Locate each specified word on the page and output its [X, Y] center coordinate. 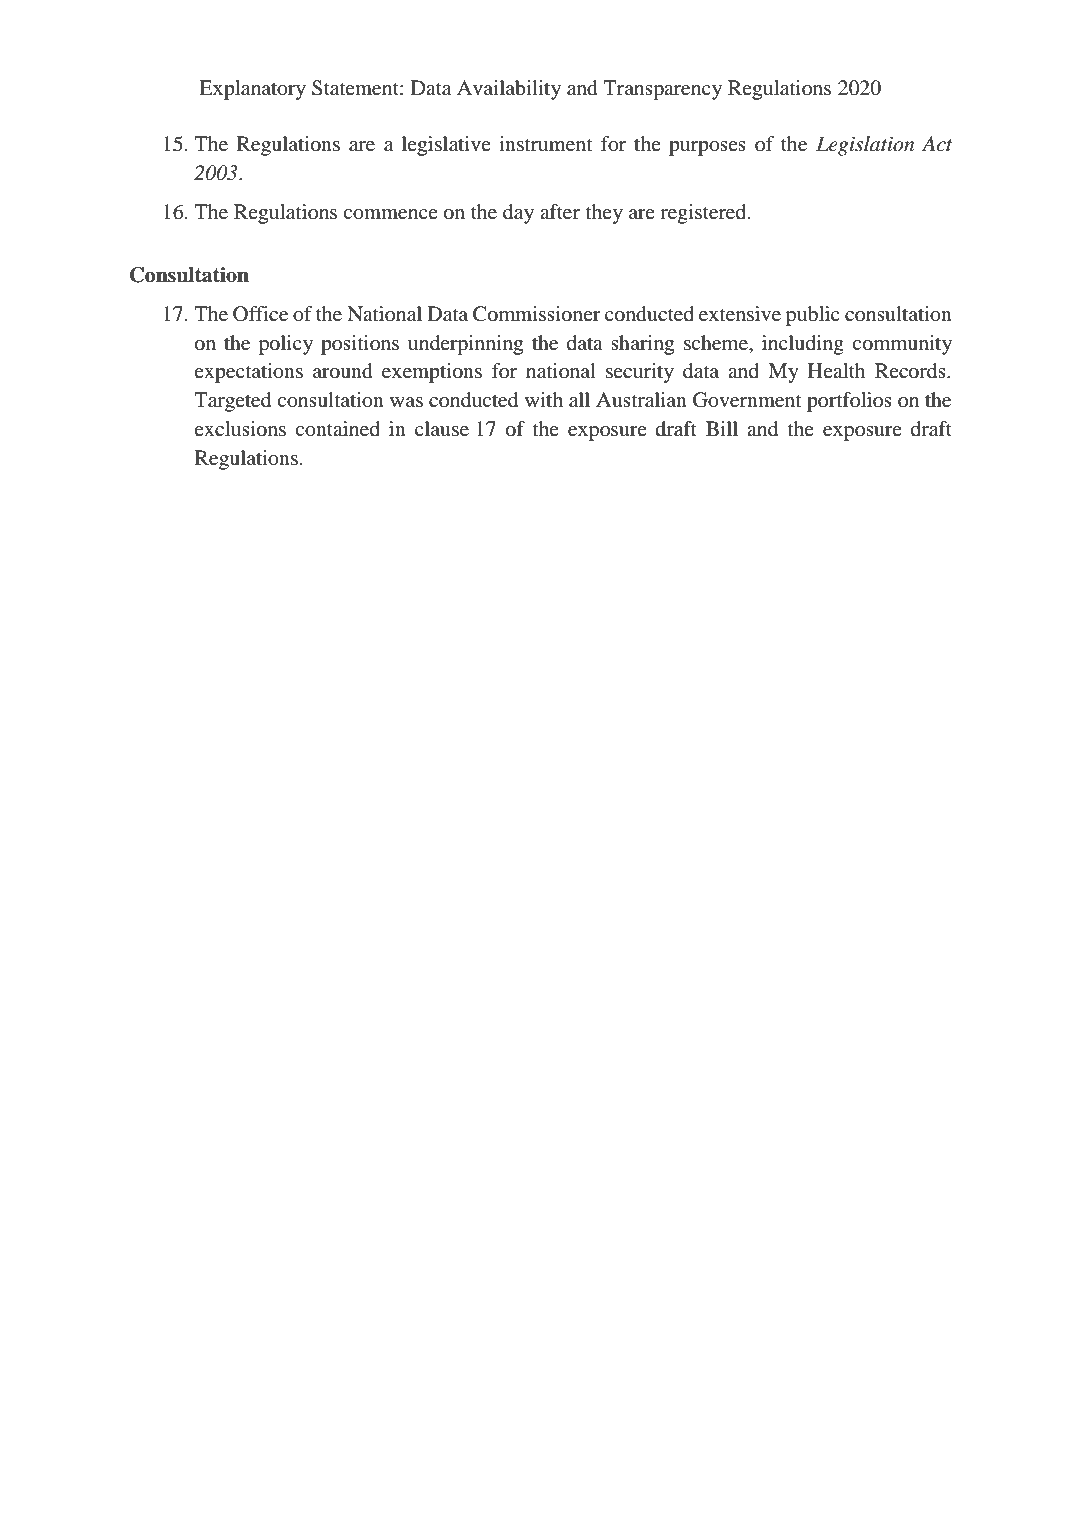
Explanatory [252, 90]
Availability [509, 90]
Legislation [865, 146]
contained [337, 429]
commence [390, 214]
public [813, 316]
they [604, 214]
